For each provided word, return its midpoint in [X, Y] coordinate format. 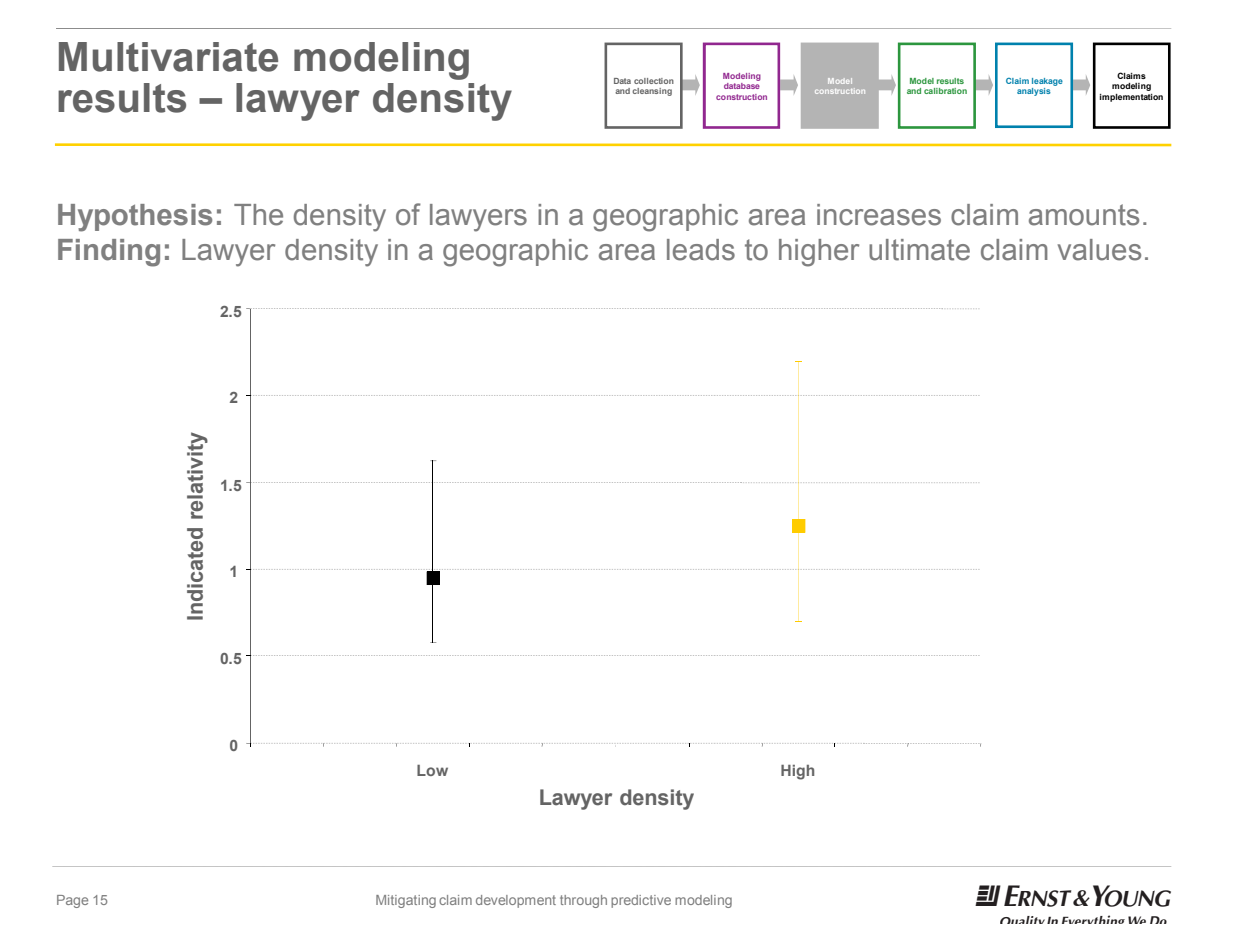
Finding [109, 253]
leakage [1047, 82]
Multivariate [168, 57]
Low [432, 770]
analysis [1034, 92]
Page [72, 901]
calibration [945, 91]
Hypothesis [135, 218]
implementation [1131, 98]
